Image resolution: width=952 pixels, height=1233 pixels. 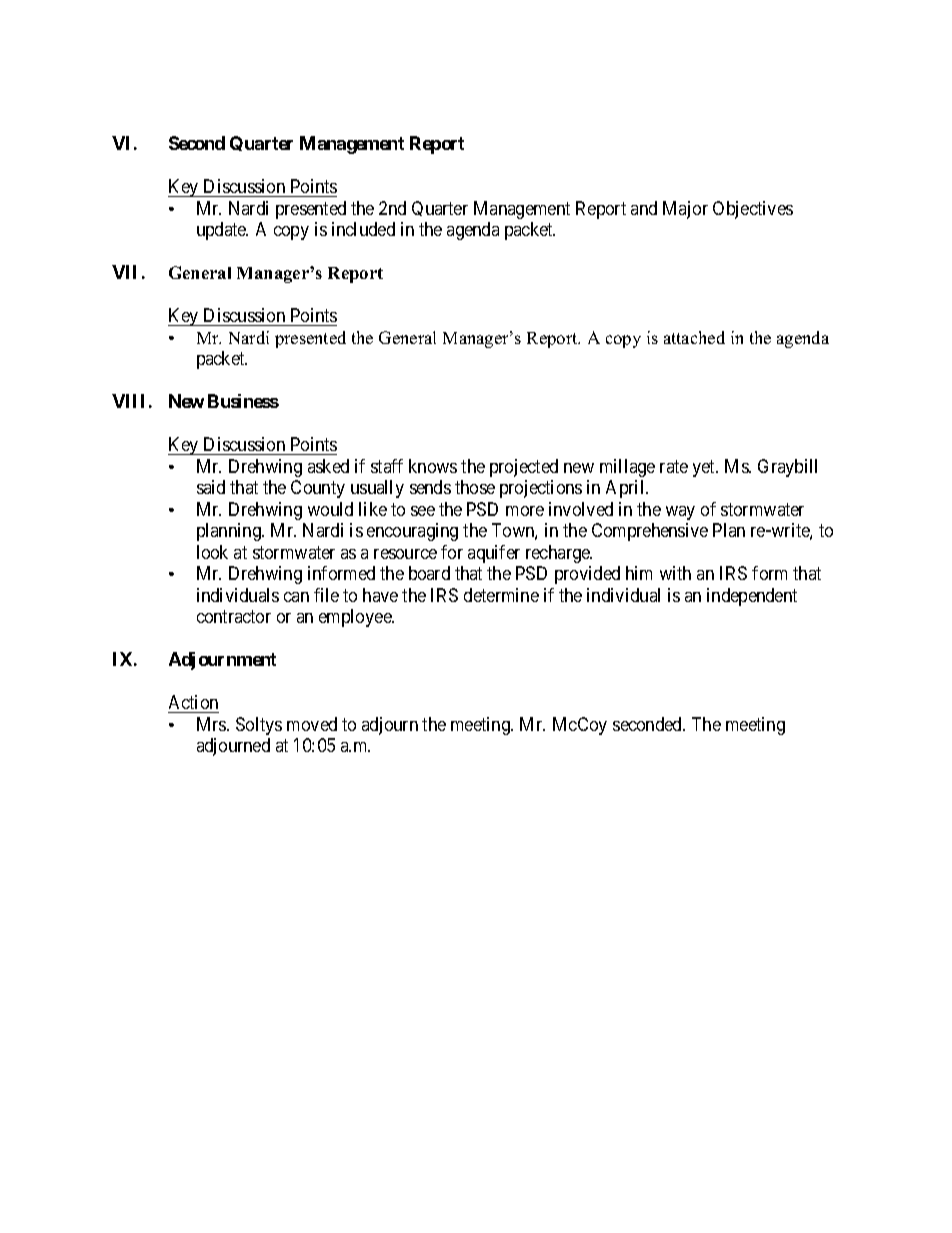 I want to click on moved, so click(x=312, y=724).
